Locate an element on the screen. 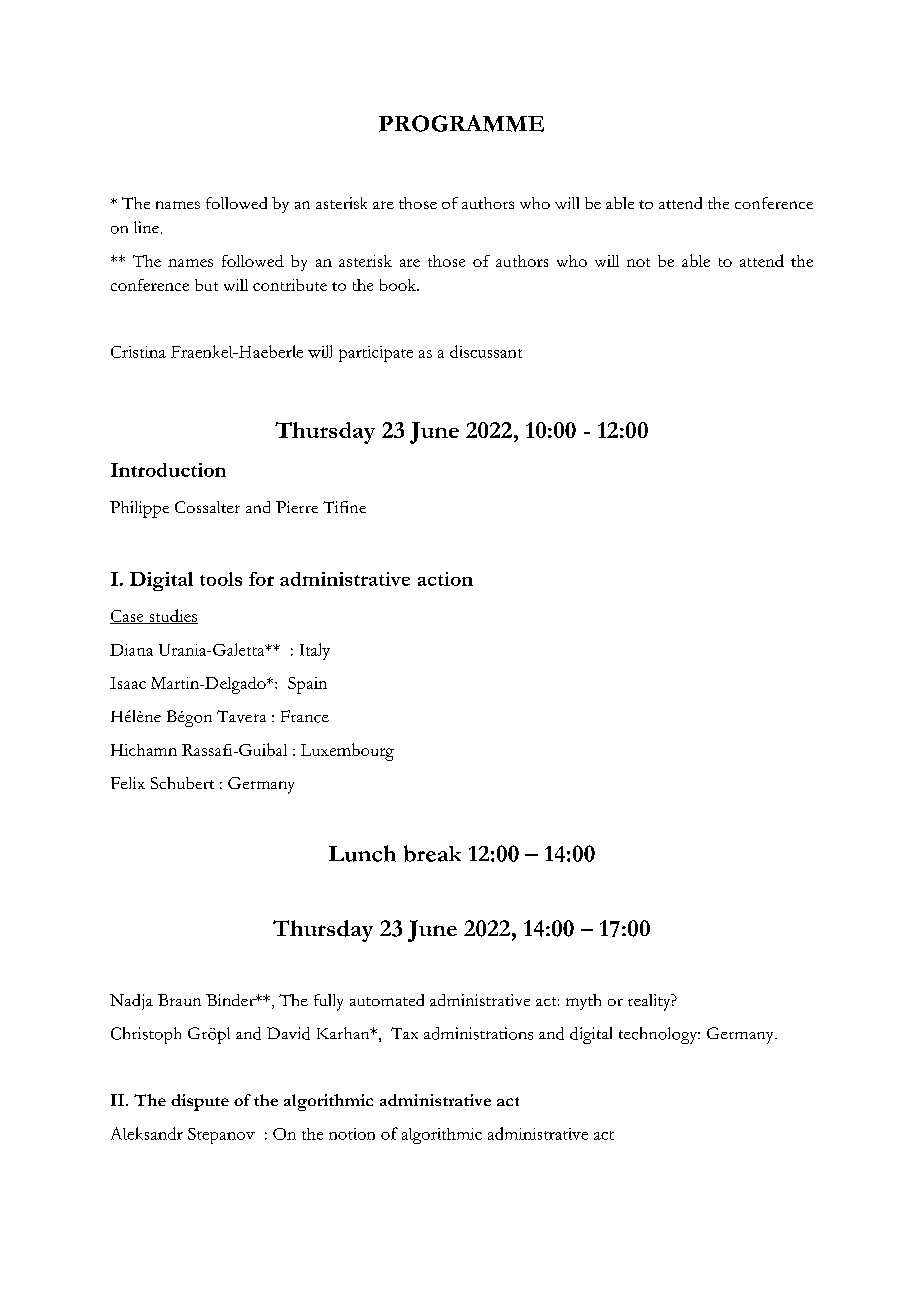 This screenshot has height=1308, width=924. notion is located at coordinates (352, 1134).
